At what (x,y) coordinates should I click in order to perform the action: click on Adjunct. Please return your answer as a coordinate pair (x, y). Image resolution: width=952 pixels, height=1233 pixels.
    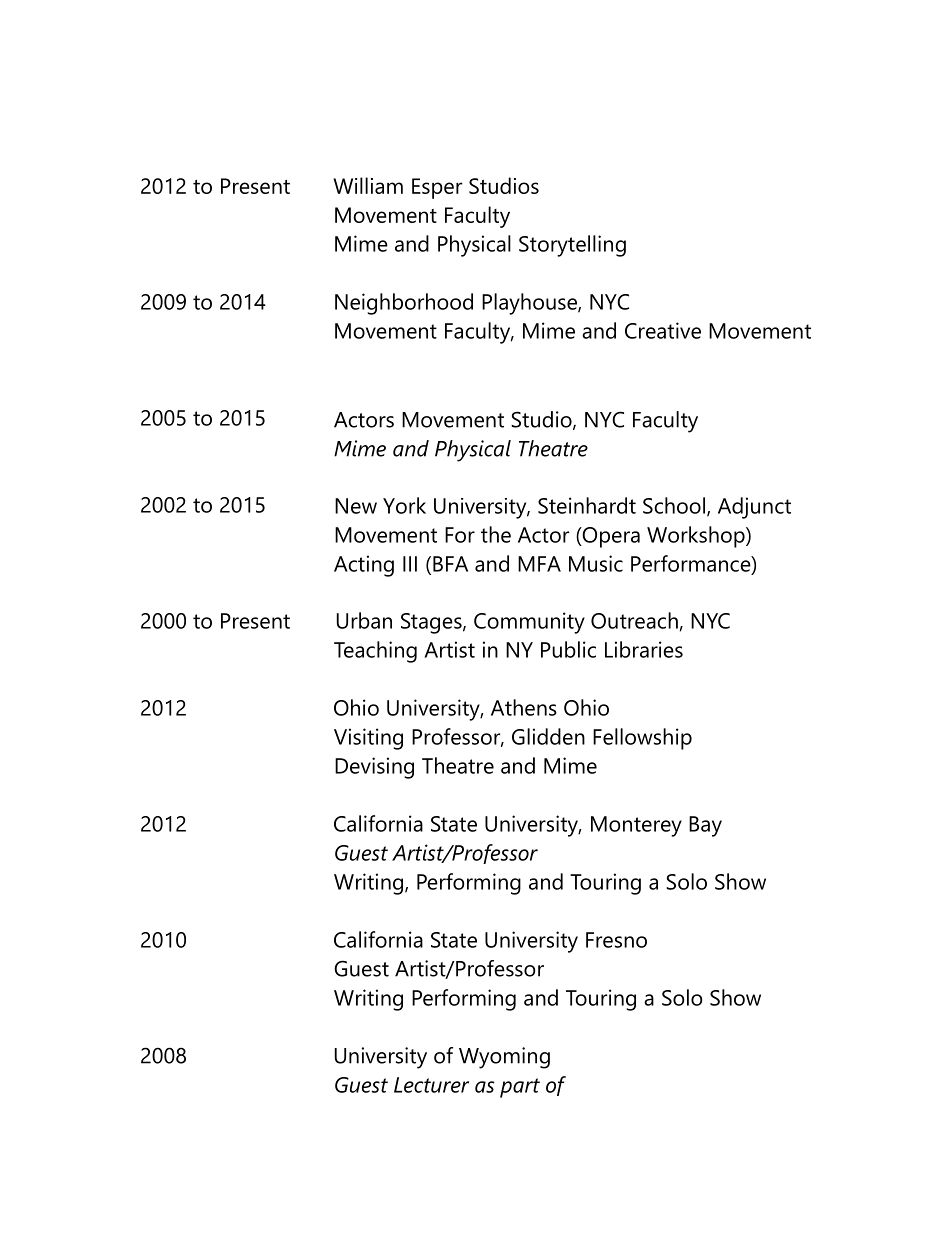
    Looking at the image, I should click on (754, 508).
